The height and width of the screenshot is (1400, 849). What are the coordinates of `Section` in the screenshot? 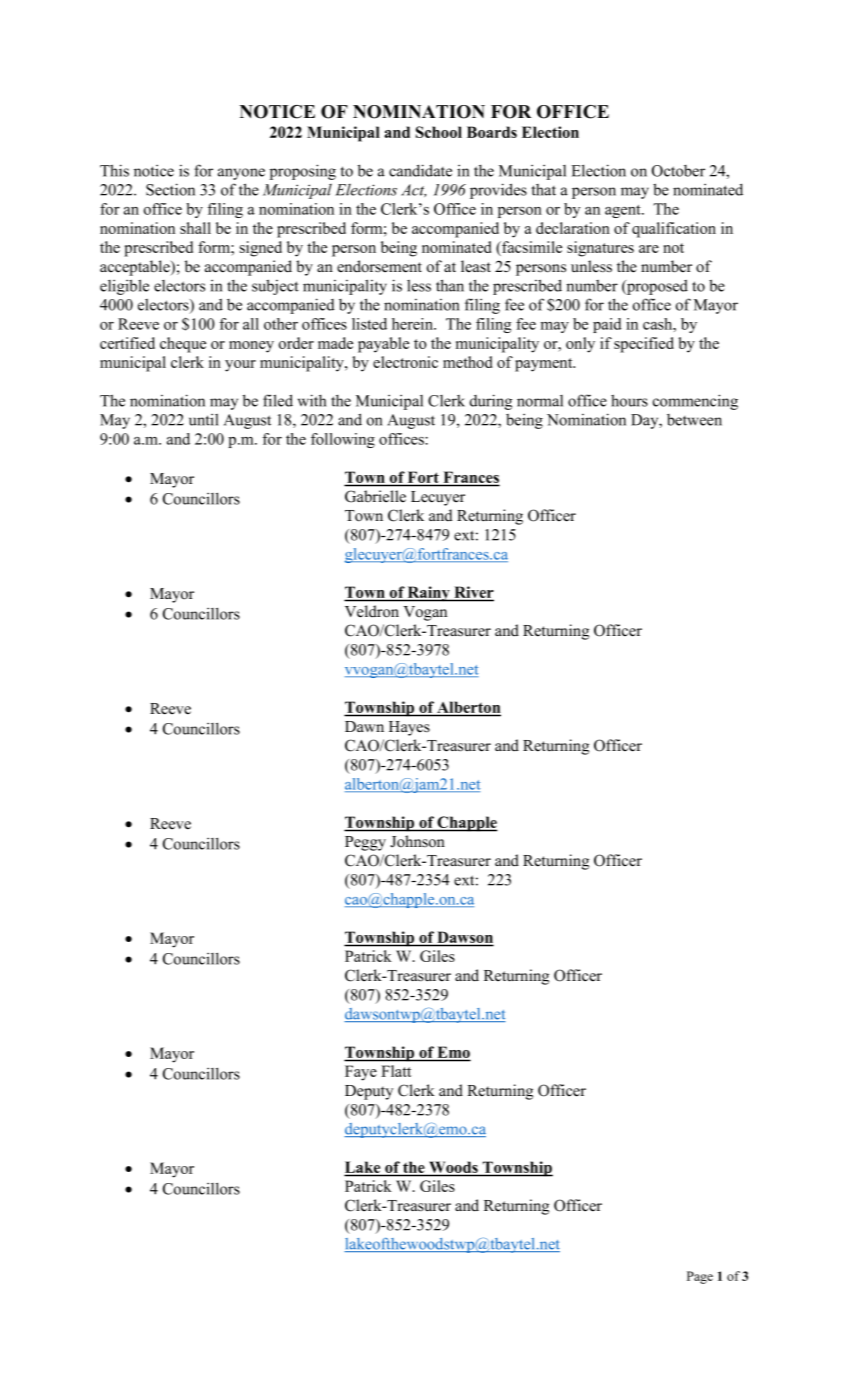 It's located at (170, 189).
